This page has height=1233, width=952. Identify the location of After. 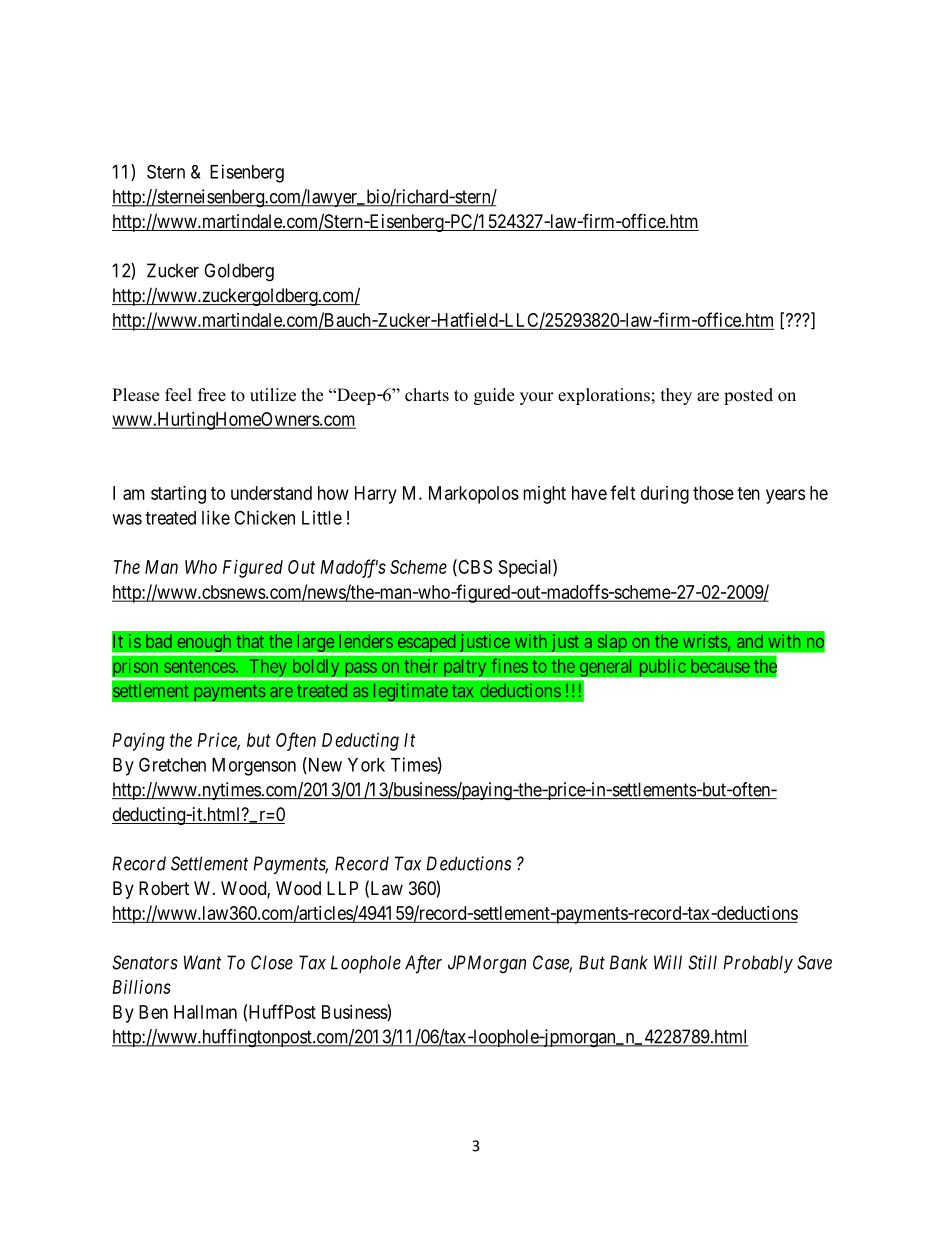
(423, 964).
